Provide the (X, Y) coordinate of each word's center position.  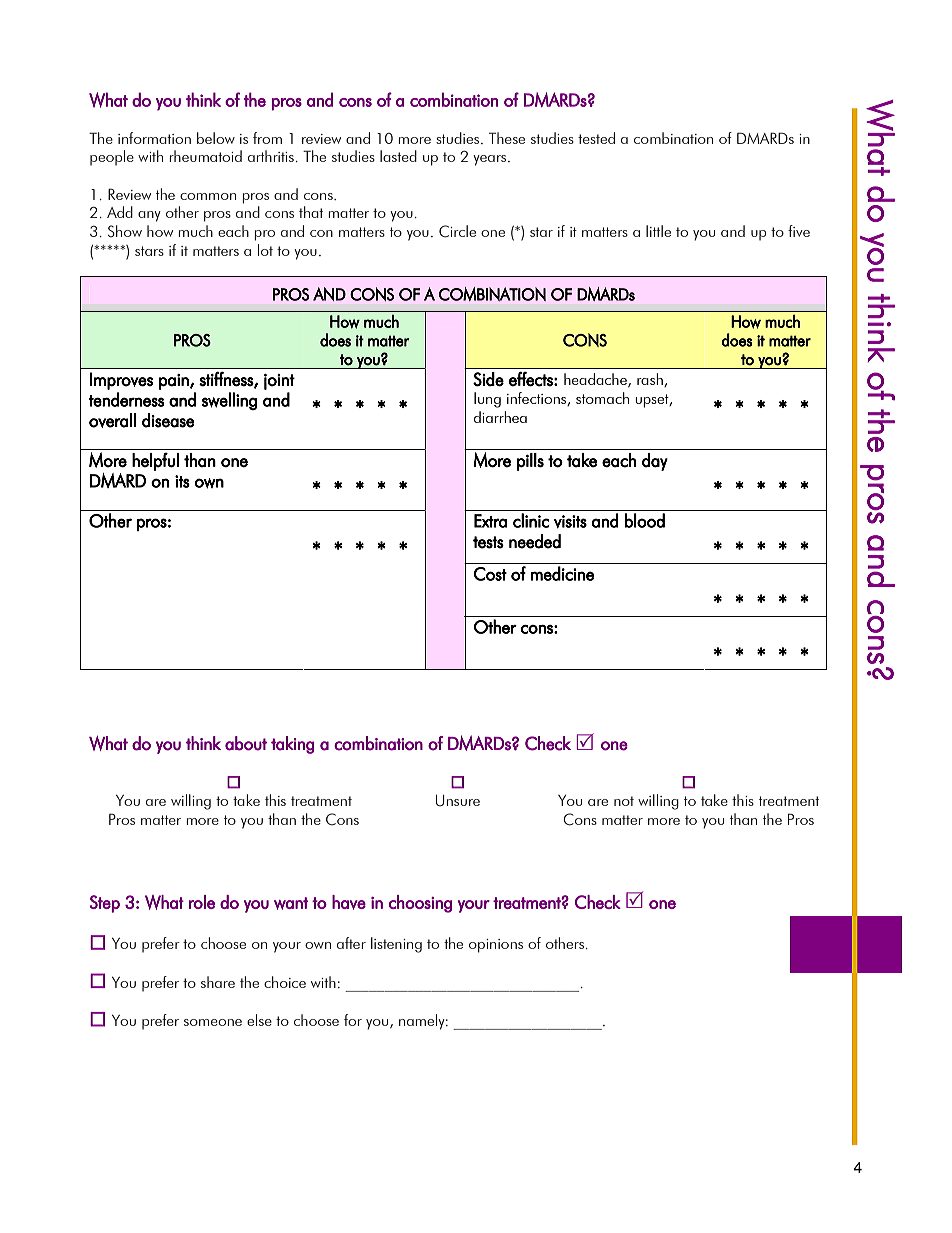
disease (168, 420)
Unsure (458, 801)
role (202, 902)
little (658, 231)
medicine (562, 573)
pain (175, 382)
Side (488, 379)
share (218, 982)
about (246, 743)
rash (651, 380)
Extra (490, 521)
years (491, 160)
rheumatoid (206, 156)
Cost (490, 574)
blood (645, 520)
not (624, 801)
